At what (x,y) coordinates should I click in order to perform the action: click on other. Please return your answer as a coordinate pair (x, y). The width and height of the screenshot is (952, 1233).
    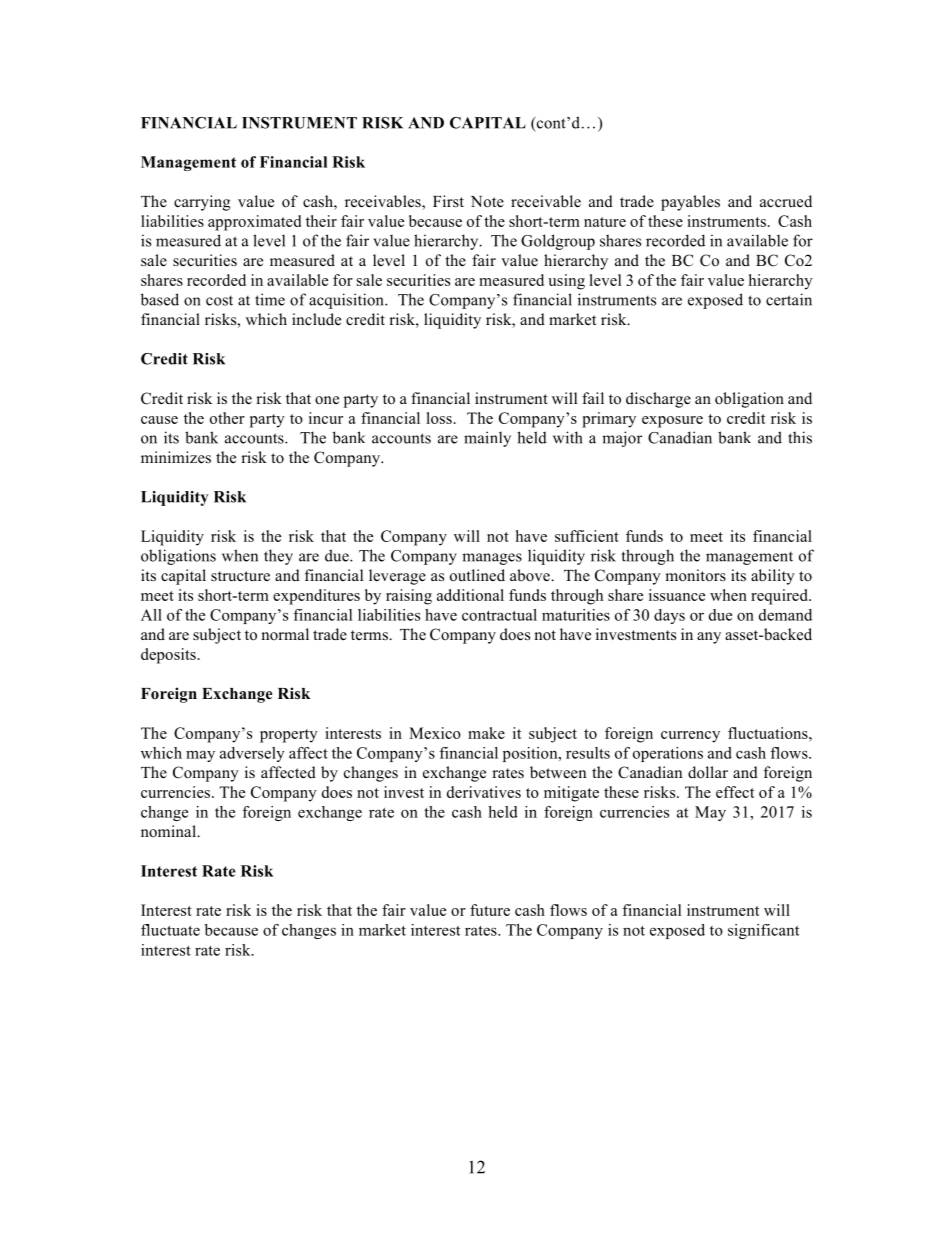
    Looking at the image, I should click on (227, 418).
